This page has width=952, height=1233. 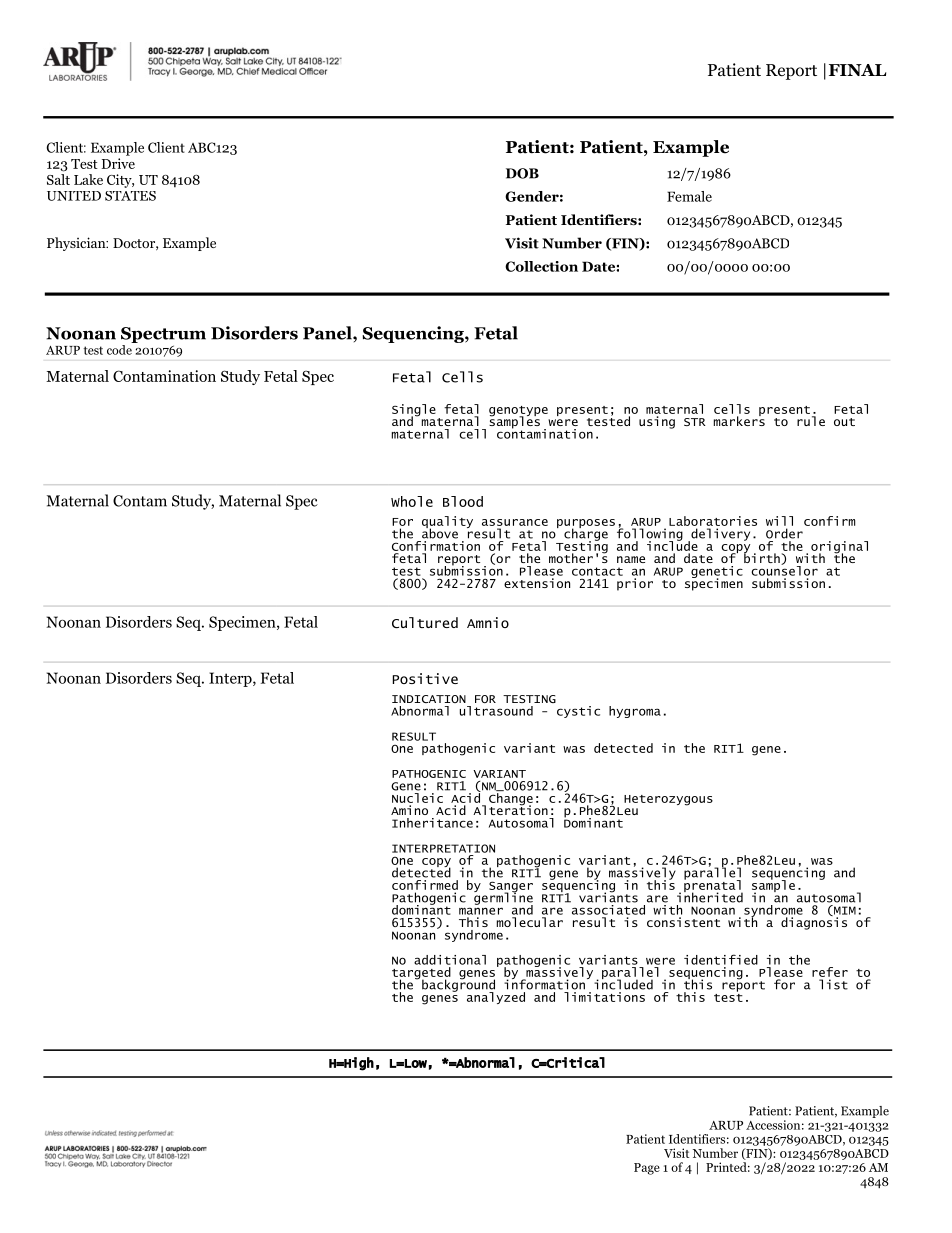 What do you see at coordinates (857, 70) in the page?
I see `FINAL` at bounding box center [857, 70].
